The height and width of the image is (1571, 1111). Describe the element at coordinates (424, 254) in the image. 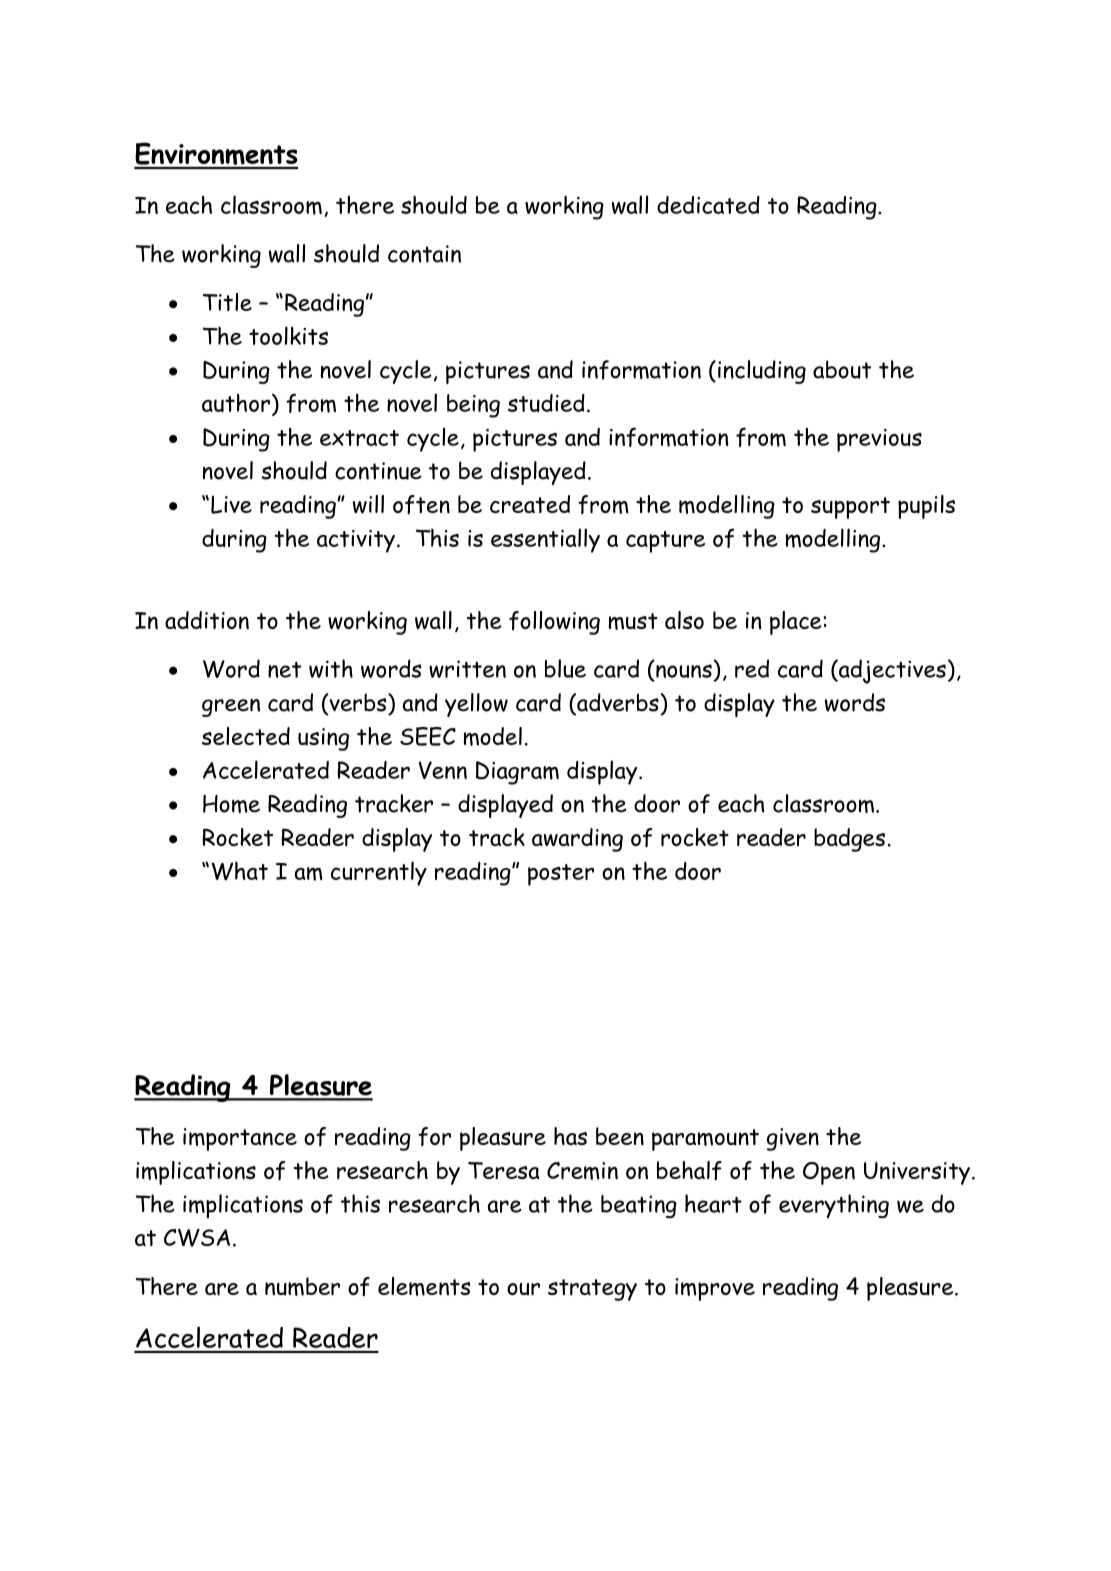

I see `contain` at that location.
